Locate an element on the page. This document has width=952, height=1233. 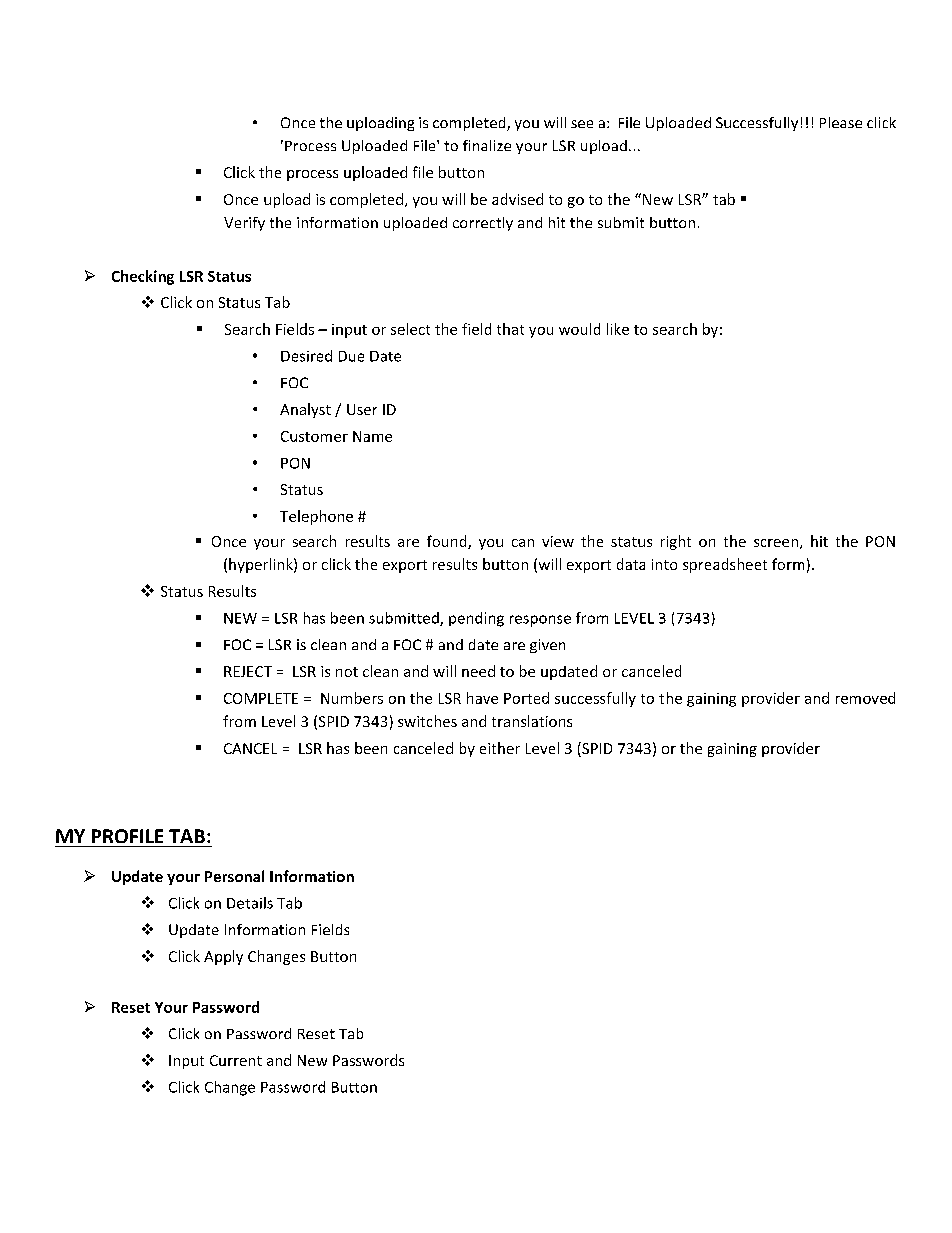
Apply is located at coordinates (223, 957).
